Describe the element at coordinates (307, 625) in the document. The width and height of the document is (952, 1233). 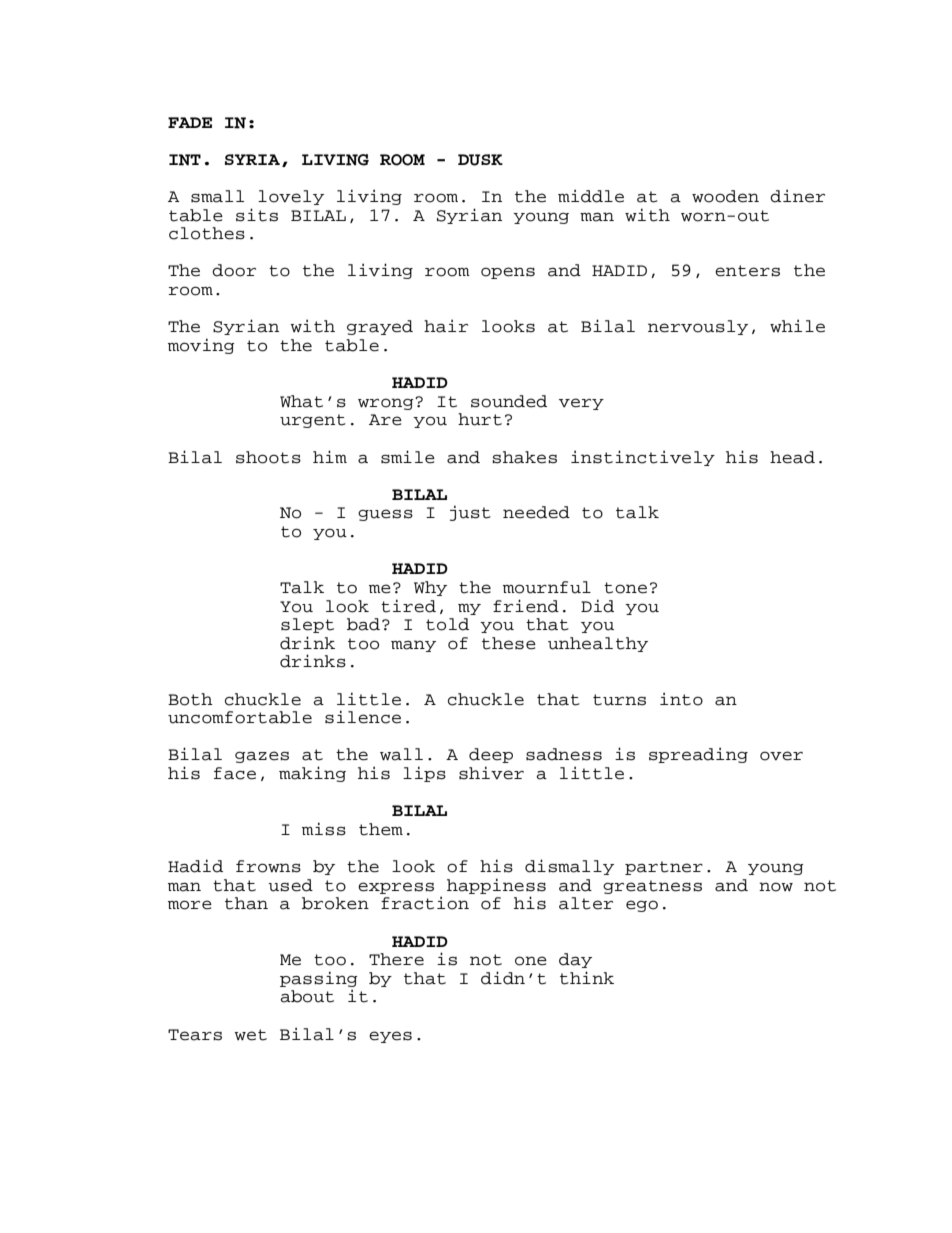
I see `slept` at that location.
